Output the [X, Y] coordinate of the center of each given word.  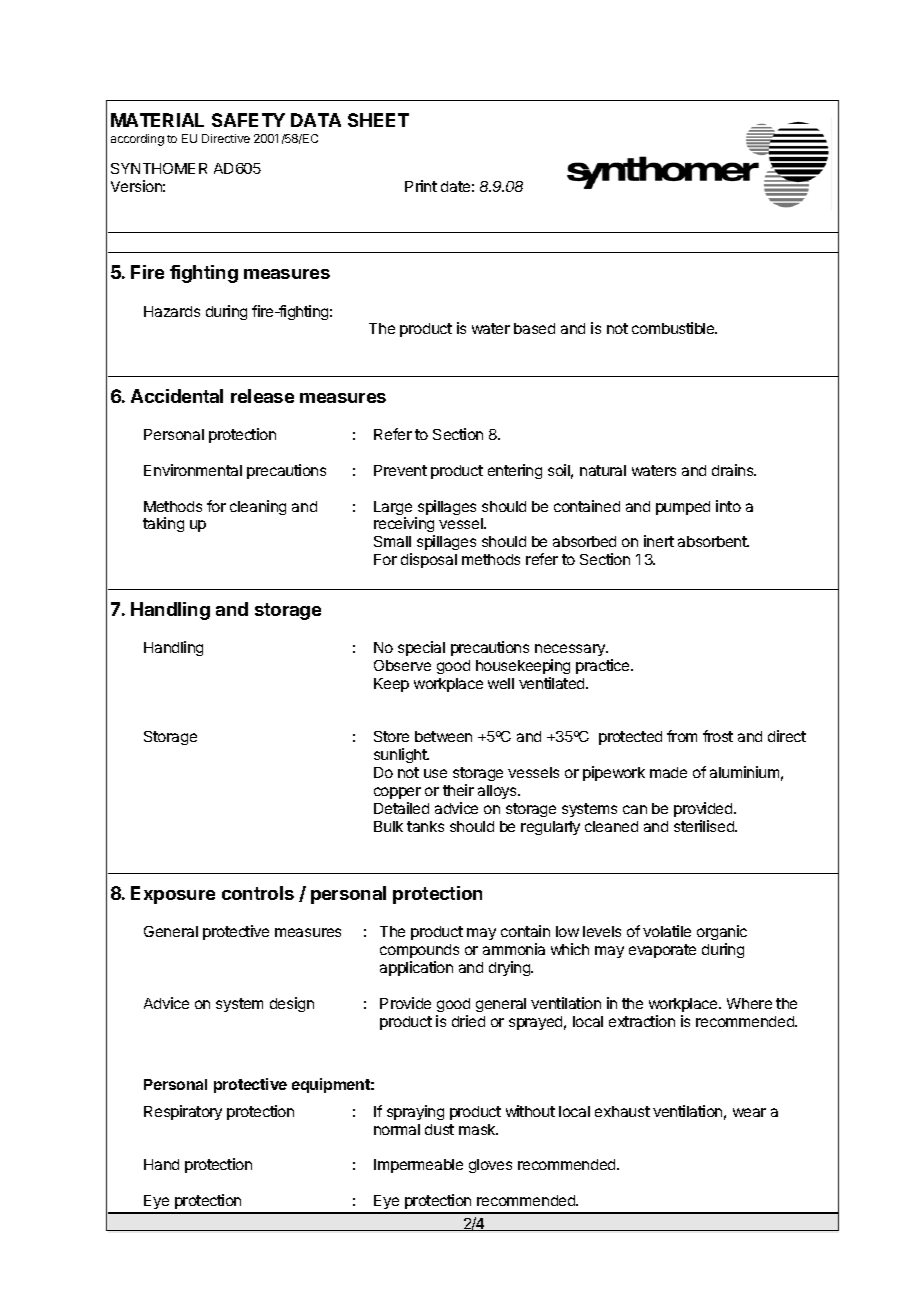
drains [734, 470]
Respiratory [183, 1112]
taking [163, 524]
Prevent [400, 470]
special [421, 648]
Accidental [177, 396]
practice [604, 666]
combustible [674, 328]
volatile [667, 931]
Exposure [173, 895]
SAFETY [248, 120]
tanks [425, 826]
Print [421, 186]
